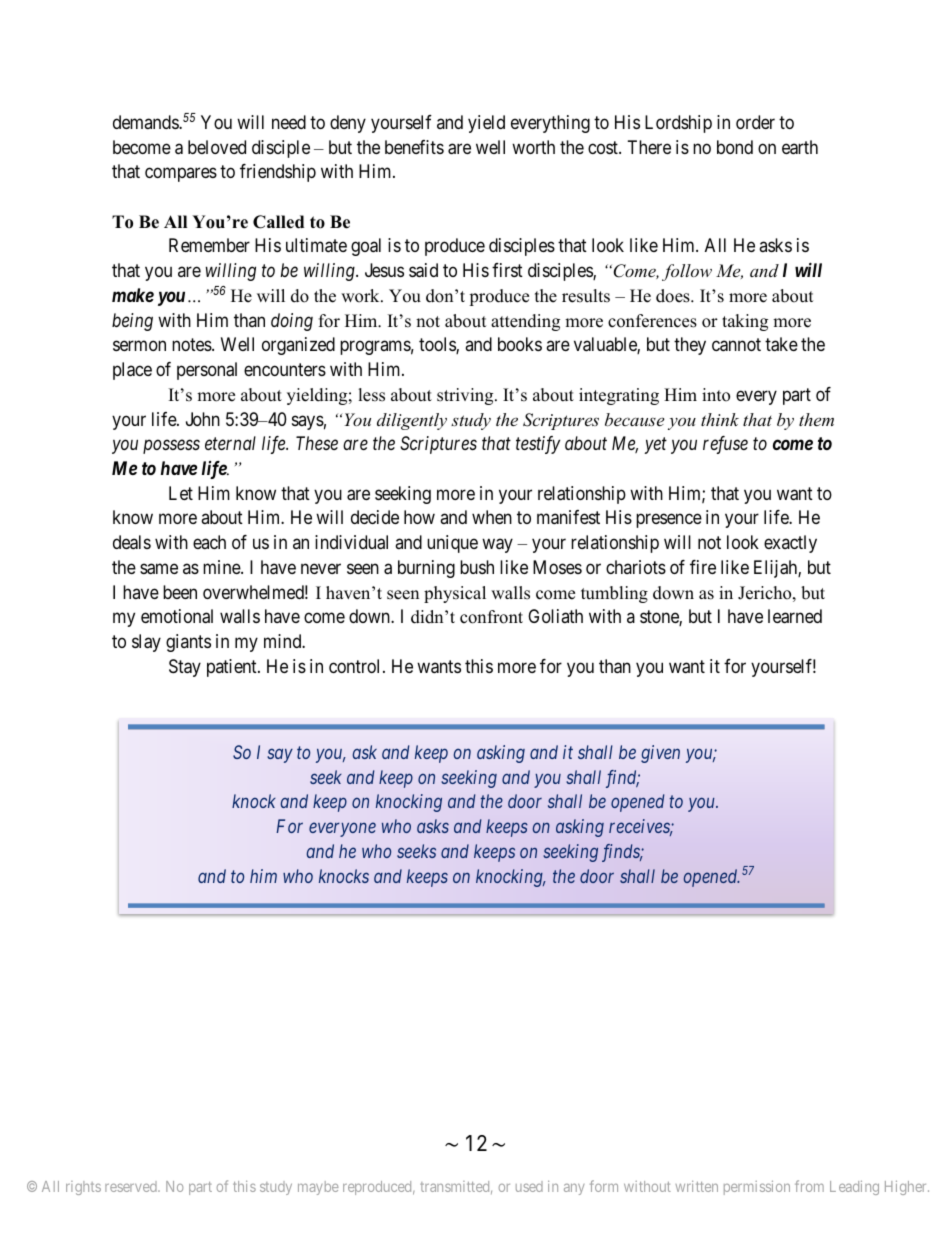 This page has width=952, height=1233. What do you see at coordinates (492, 517) in the page?
I see `when` at bounding box center [492, 517].
